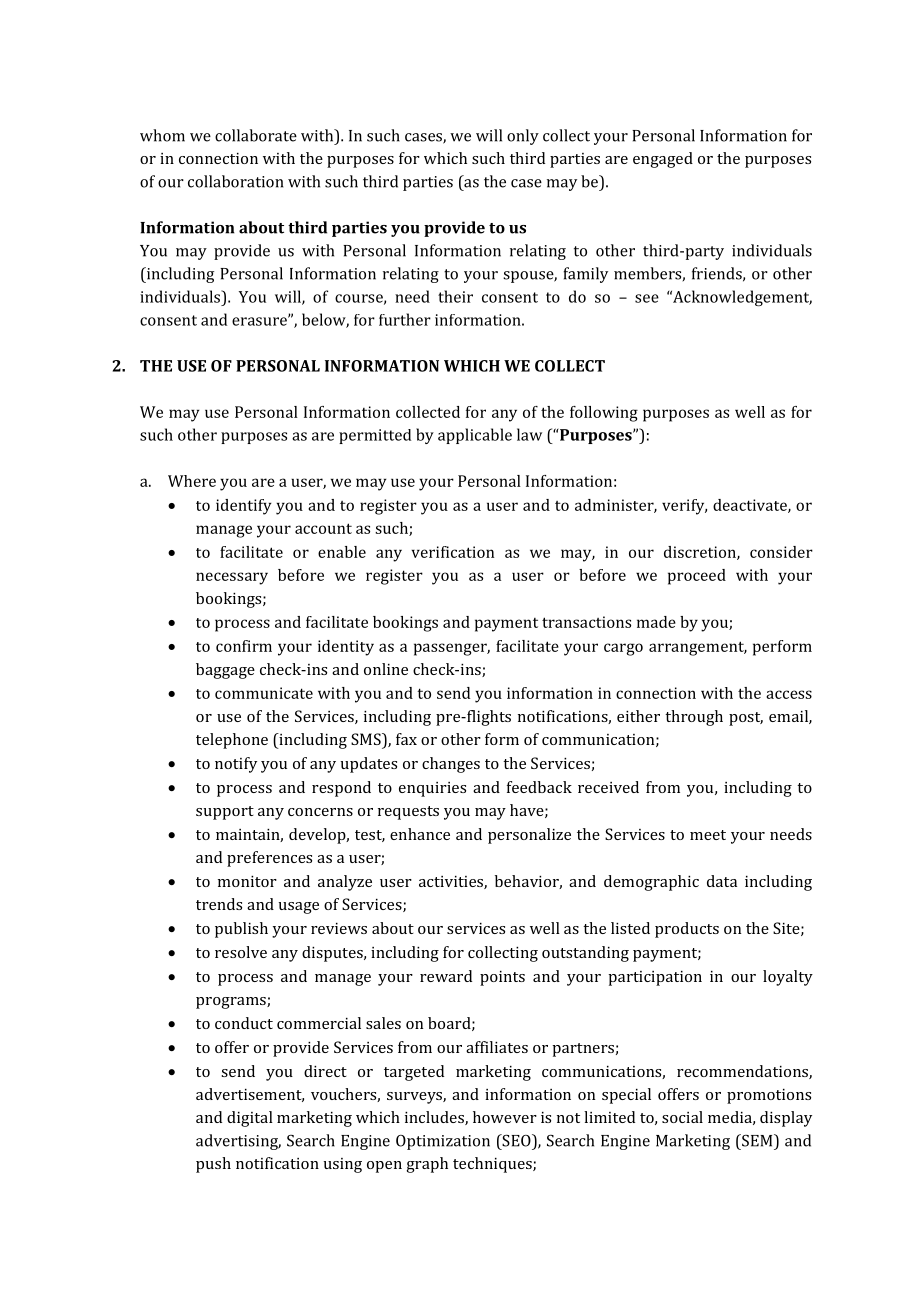  What do you see at coordinates (225, 813) in the image?
I see `support` at bounding box center [225, 813].
